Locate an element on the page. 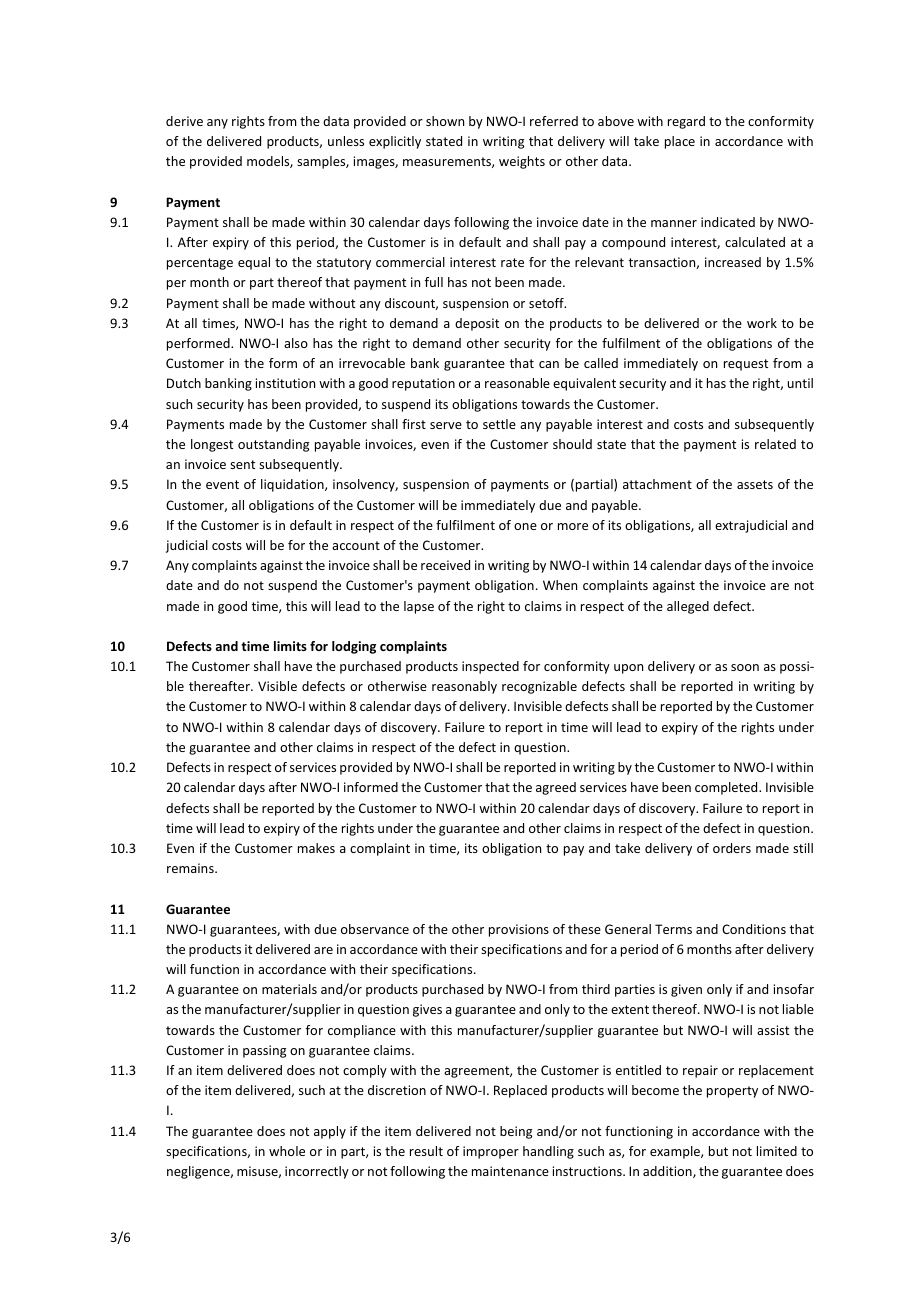 Image resolution: width=924 pixels, height=1308 pixels. limits is located at coordinates (290, 646).
